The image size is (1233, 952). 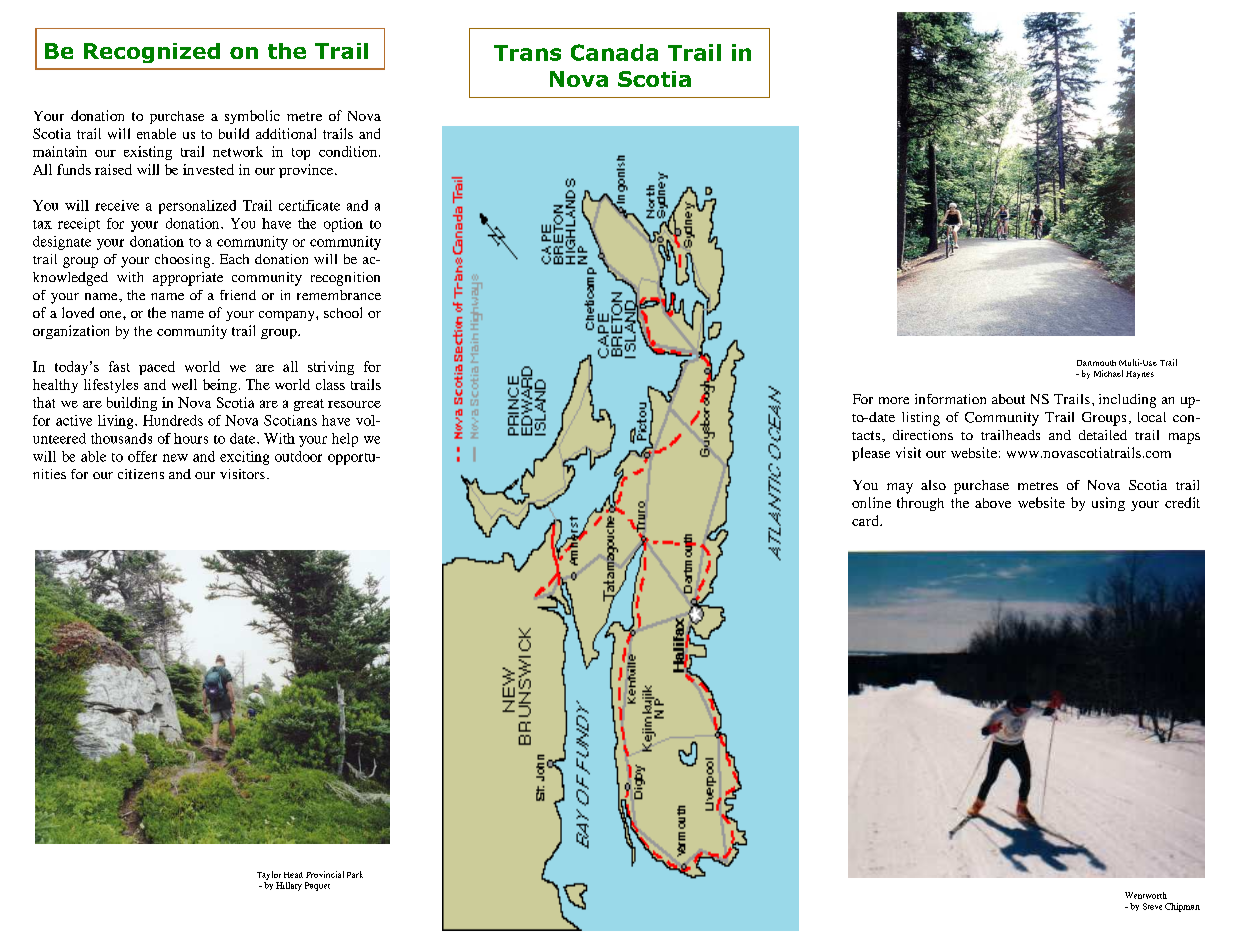 What do you see at coordinates (141, 474) in the page?
I see `citizens` at bounding box center [141, 474].
